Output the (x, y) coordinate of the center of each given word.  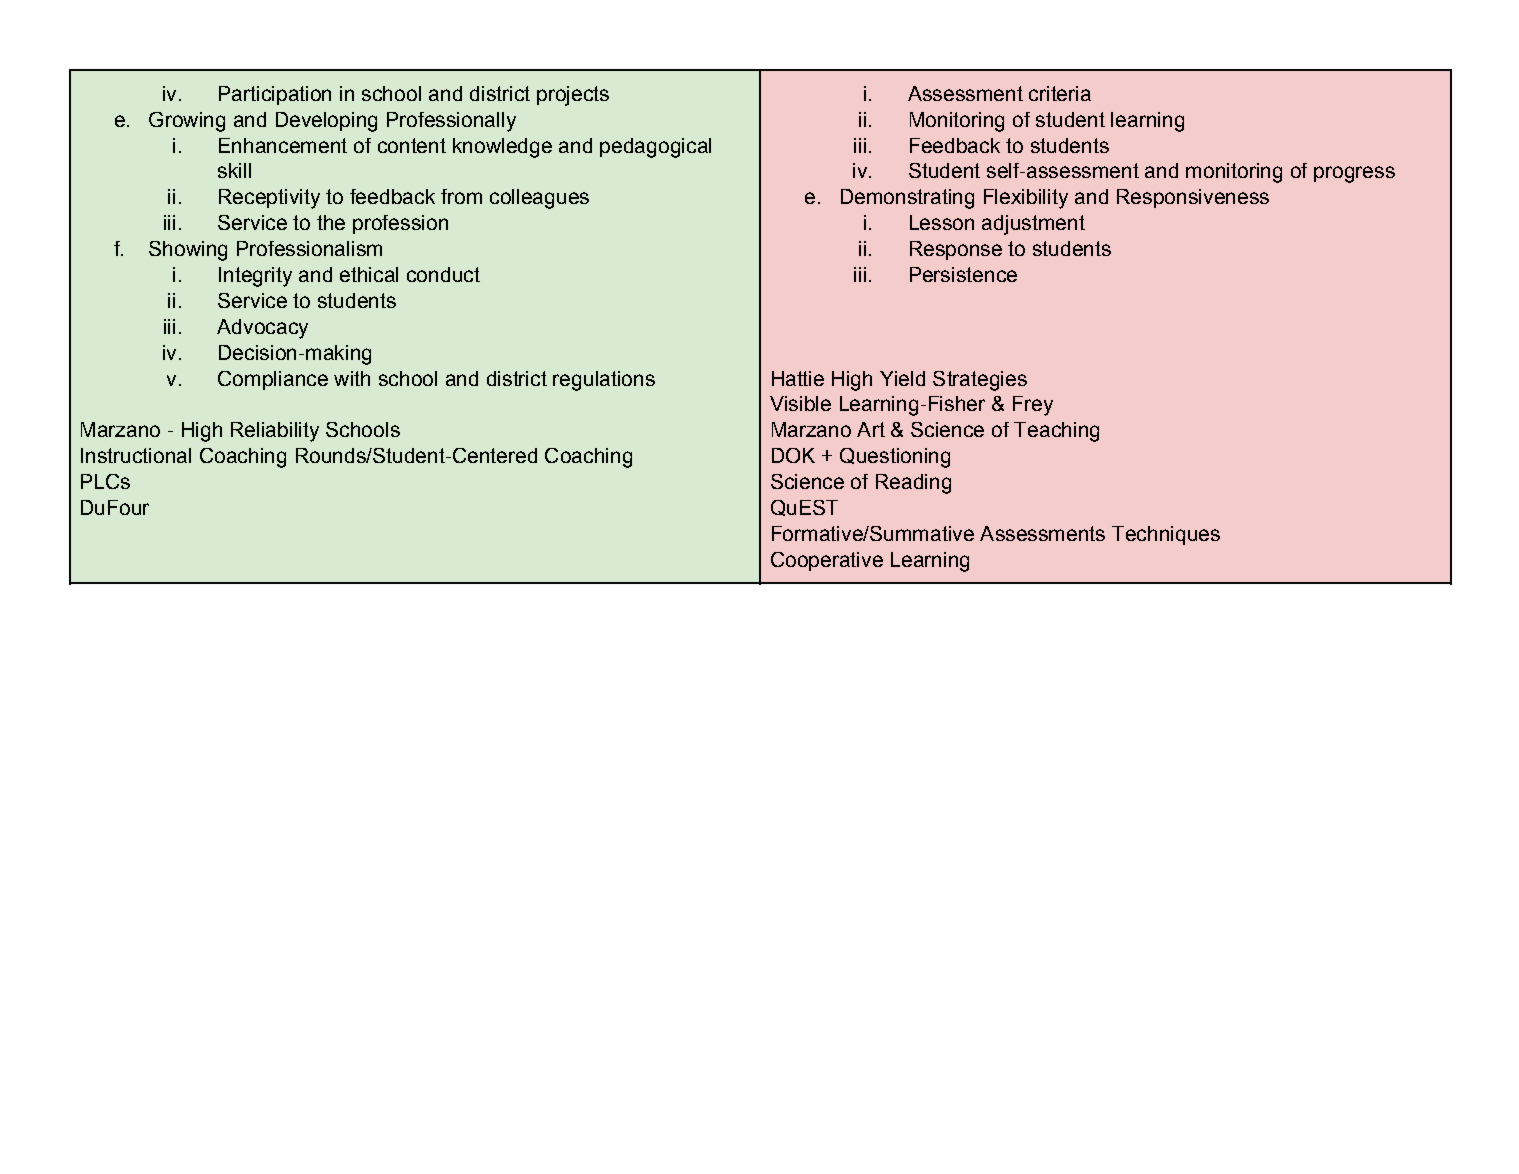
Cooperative (827, 561)
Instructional (136, 455)
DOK (793, 455)
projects (573, 96)
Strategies (980, 381)
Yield (902, 378)
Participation (275, 95)
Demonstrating (907, 199)
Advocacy (262, 329)
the (331, 222)
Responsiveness (1193, 198)
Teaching (1056, 432)
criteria (1060, 93)
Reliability (275, 432)
